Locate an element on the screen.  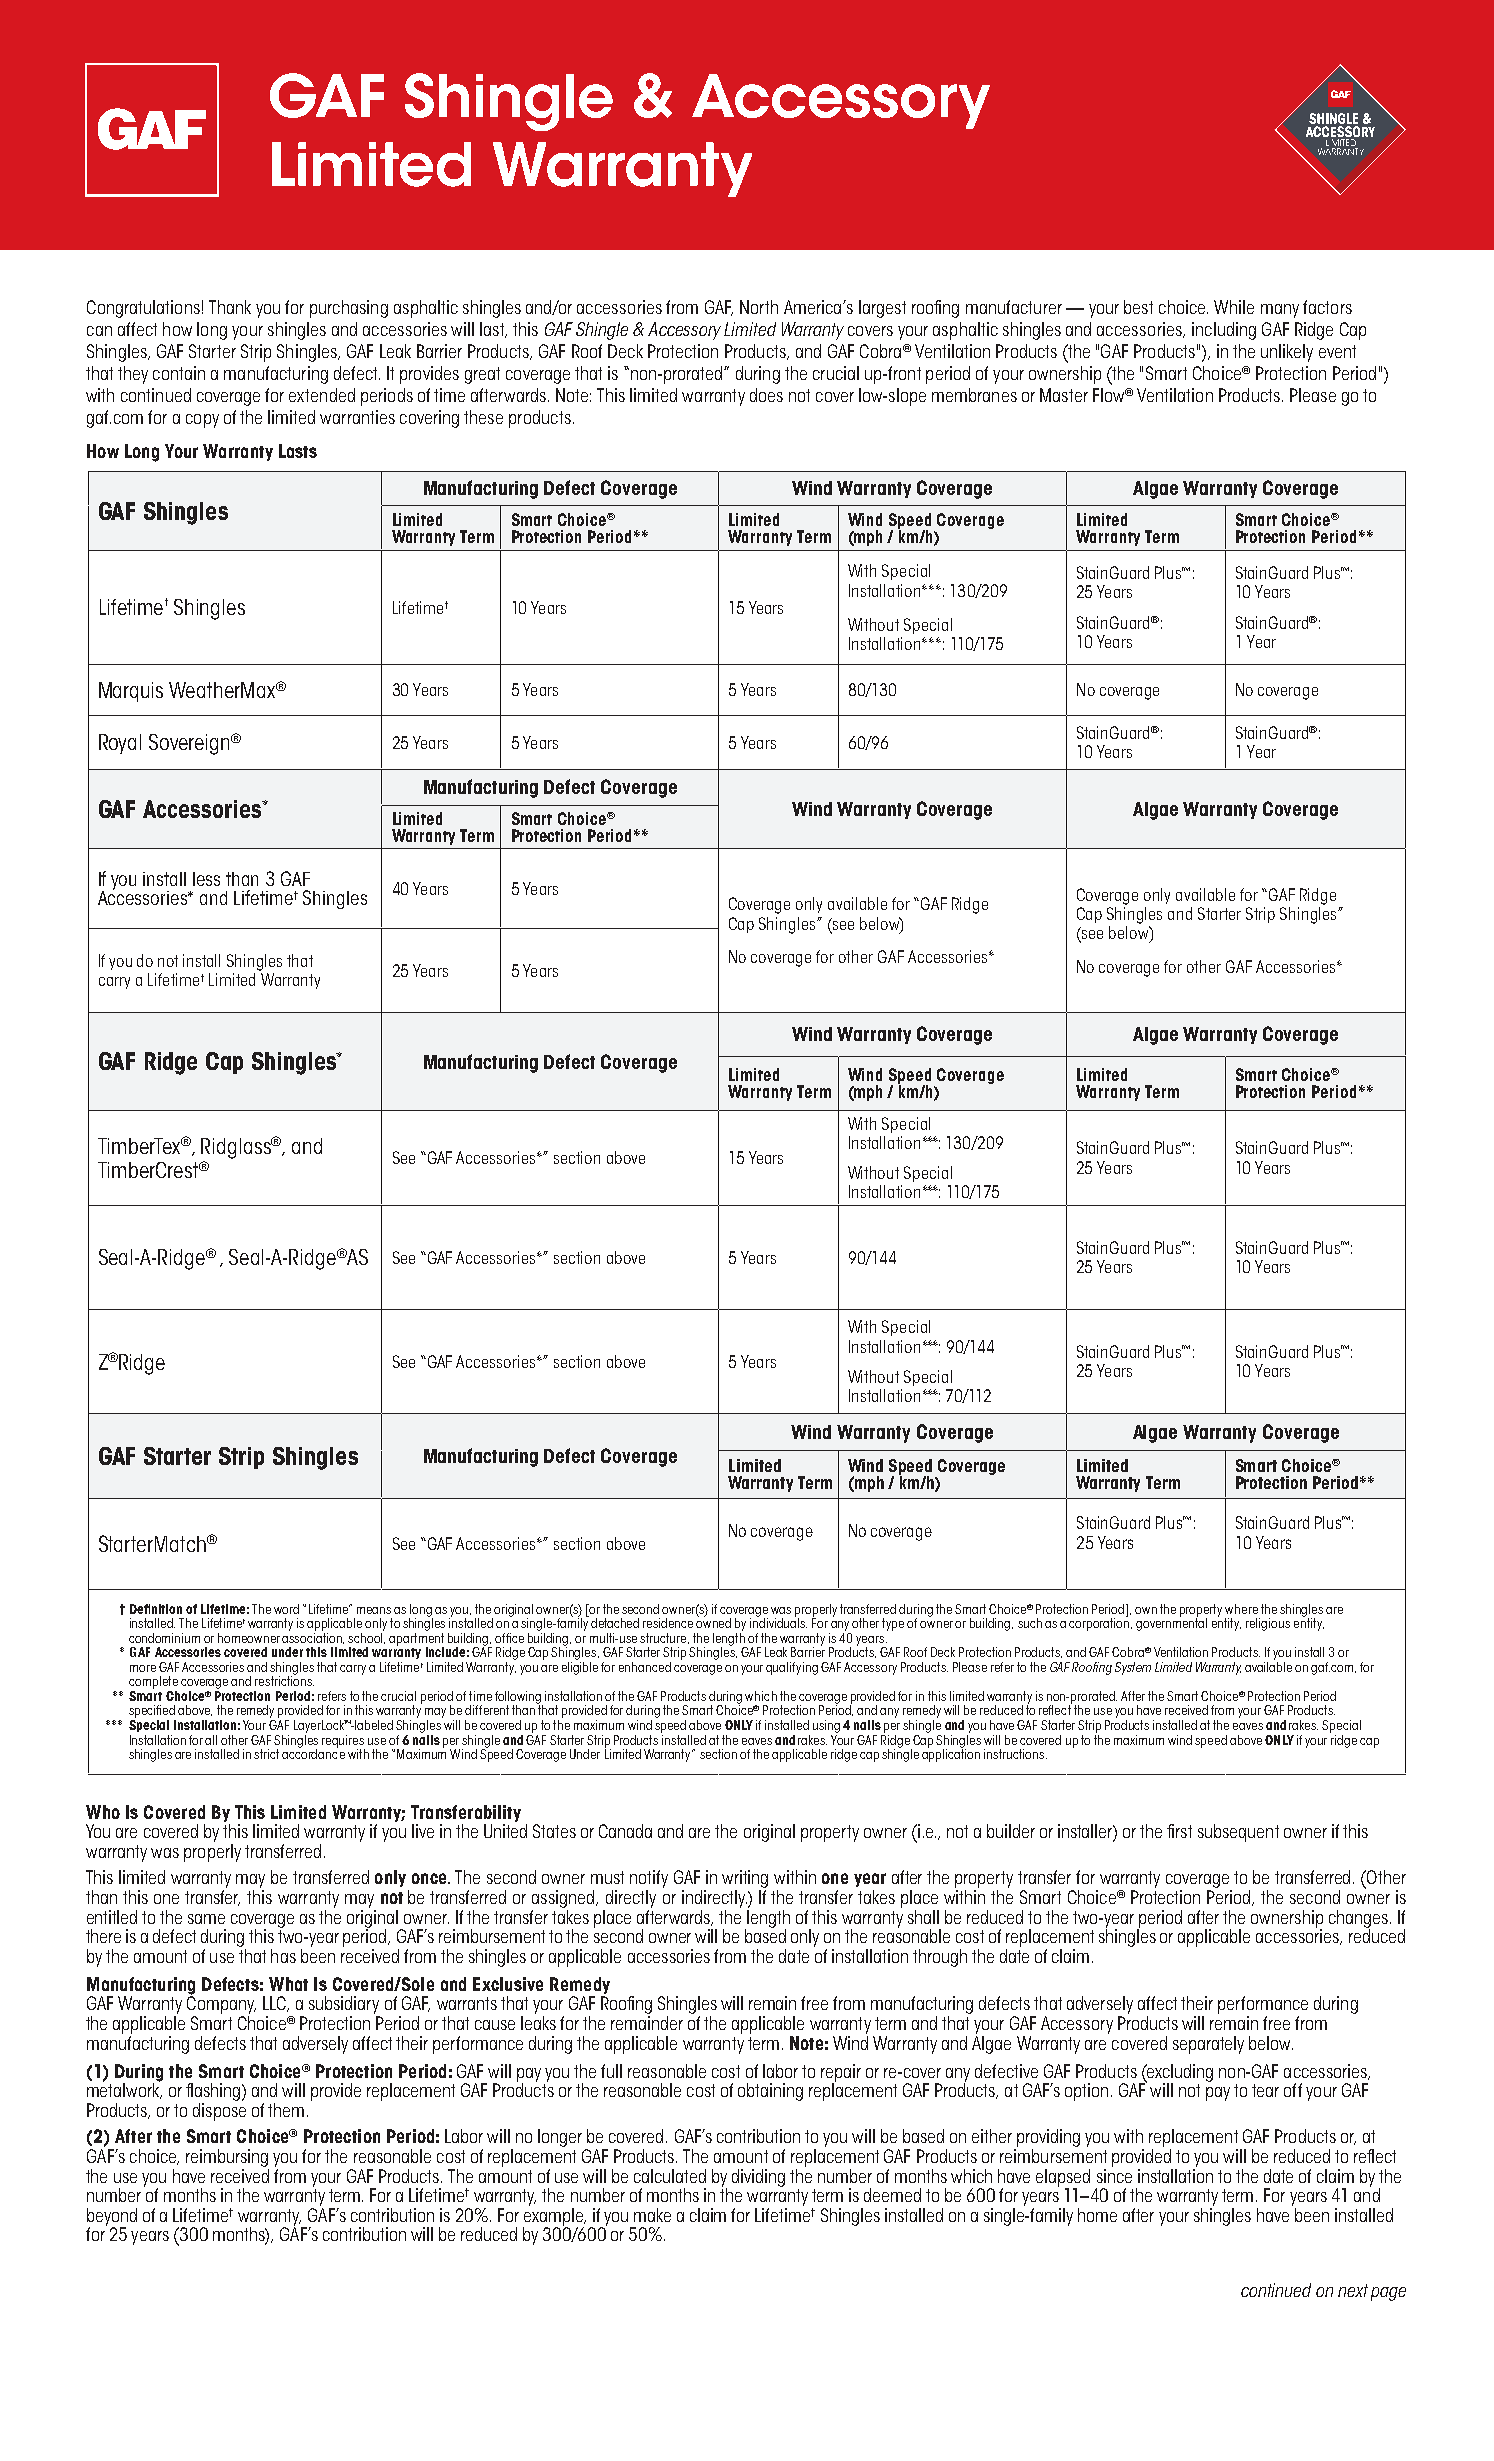
Master is located at coordinates (1064, 395).
